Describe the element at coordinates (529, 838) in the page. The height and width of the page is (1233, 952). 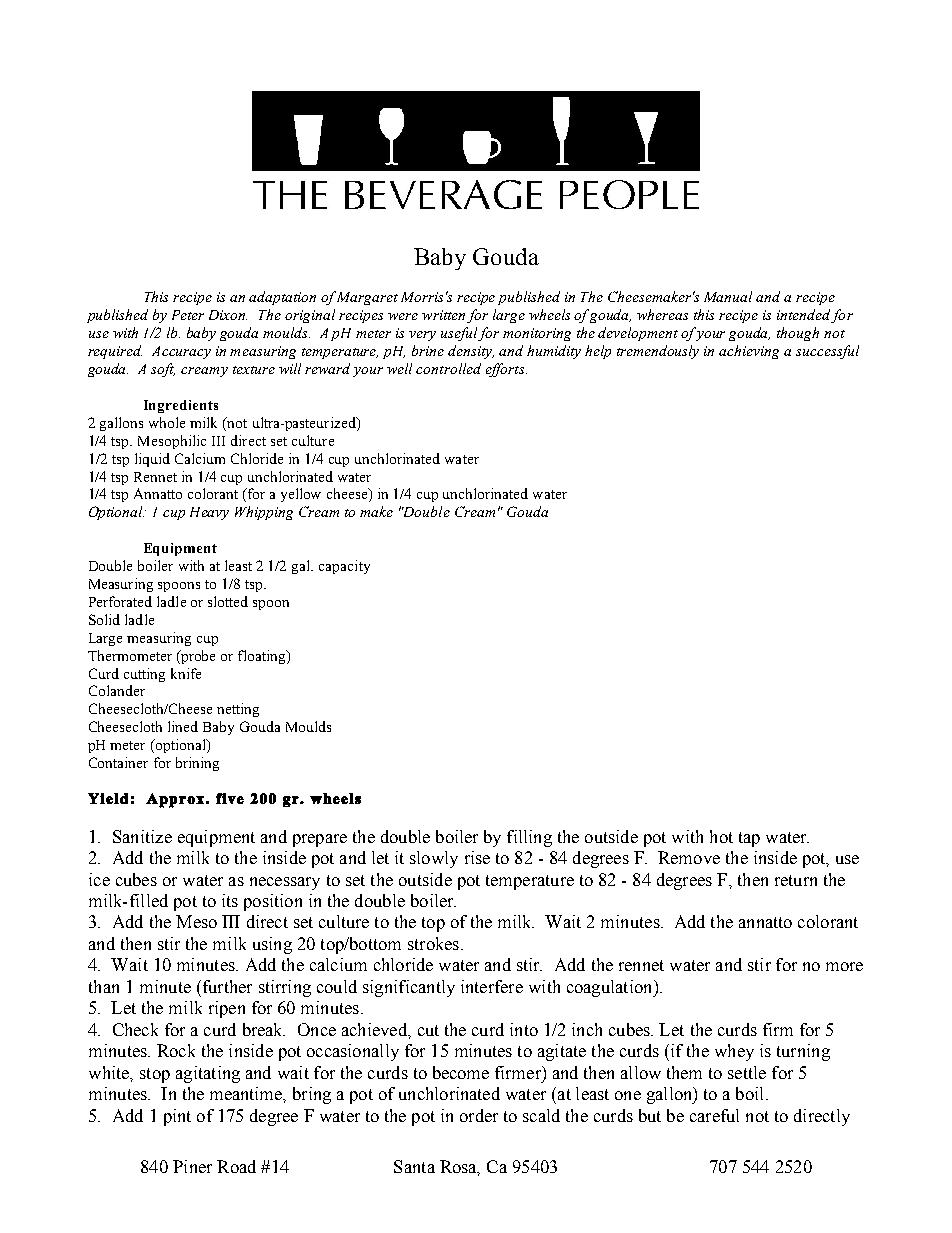
I see `filling` at that location.
